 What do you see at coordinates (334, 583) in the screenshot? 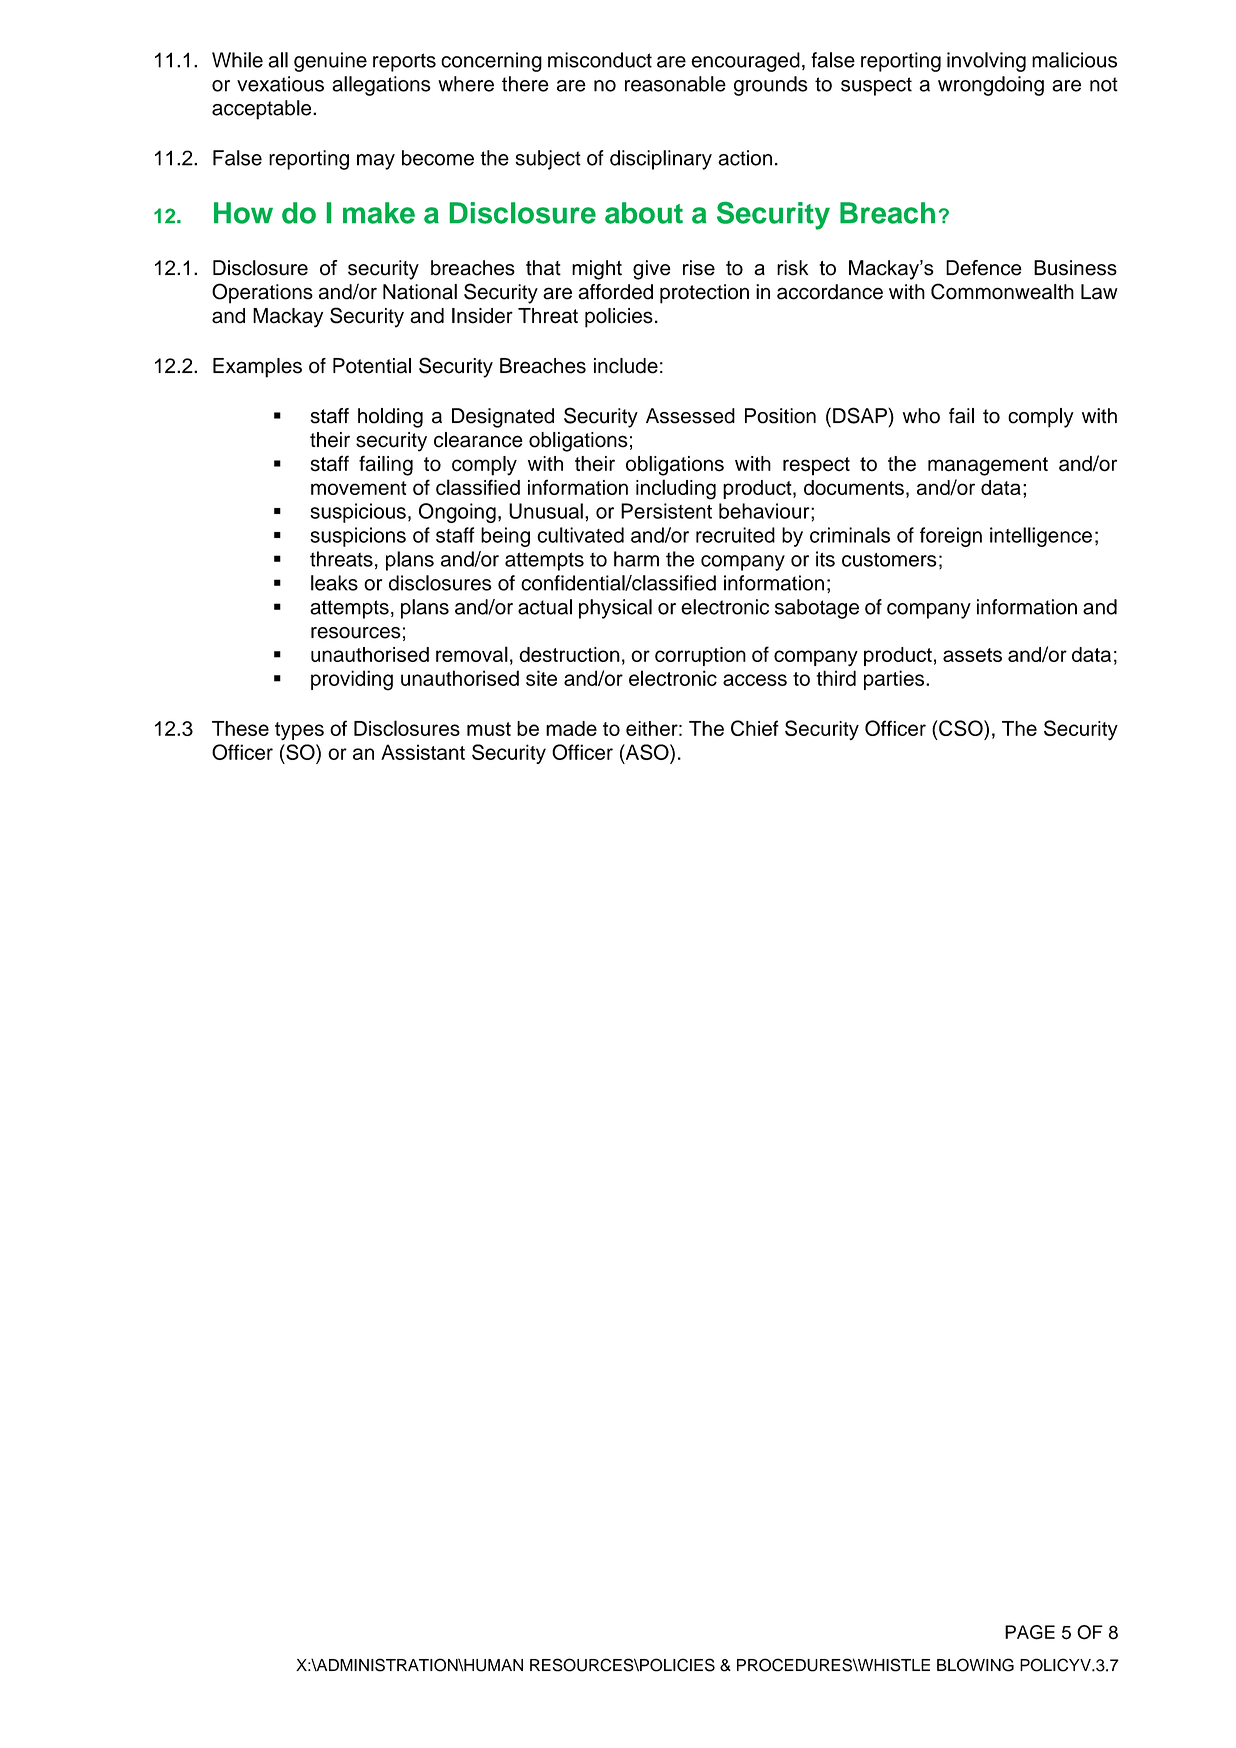
I see `leaks` at bounding box center [334, 583].
